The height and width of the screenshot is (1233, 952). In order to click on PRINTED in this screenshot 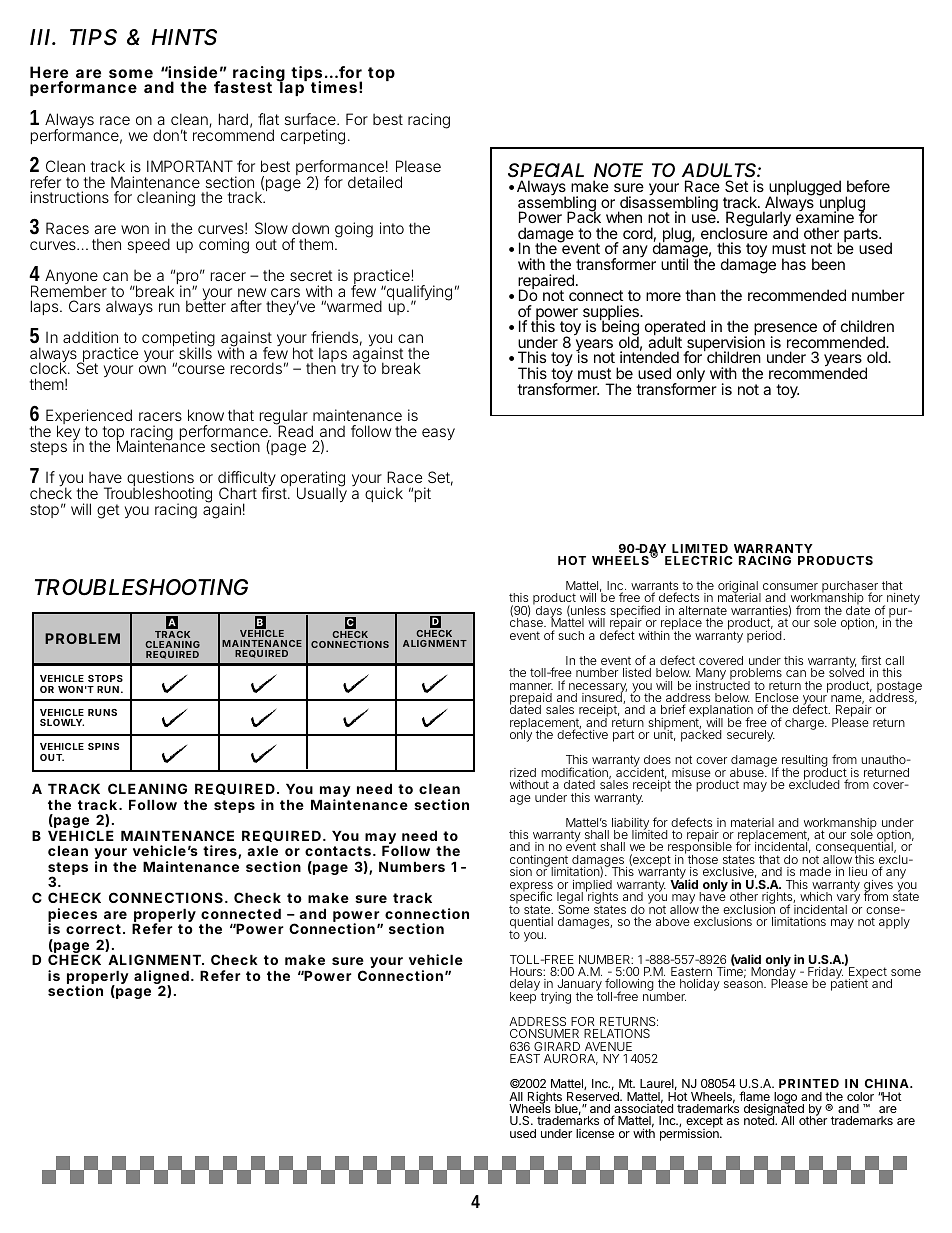, I will do `click(809, 1083)`.
